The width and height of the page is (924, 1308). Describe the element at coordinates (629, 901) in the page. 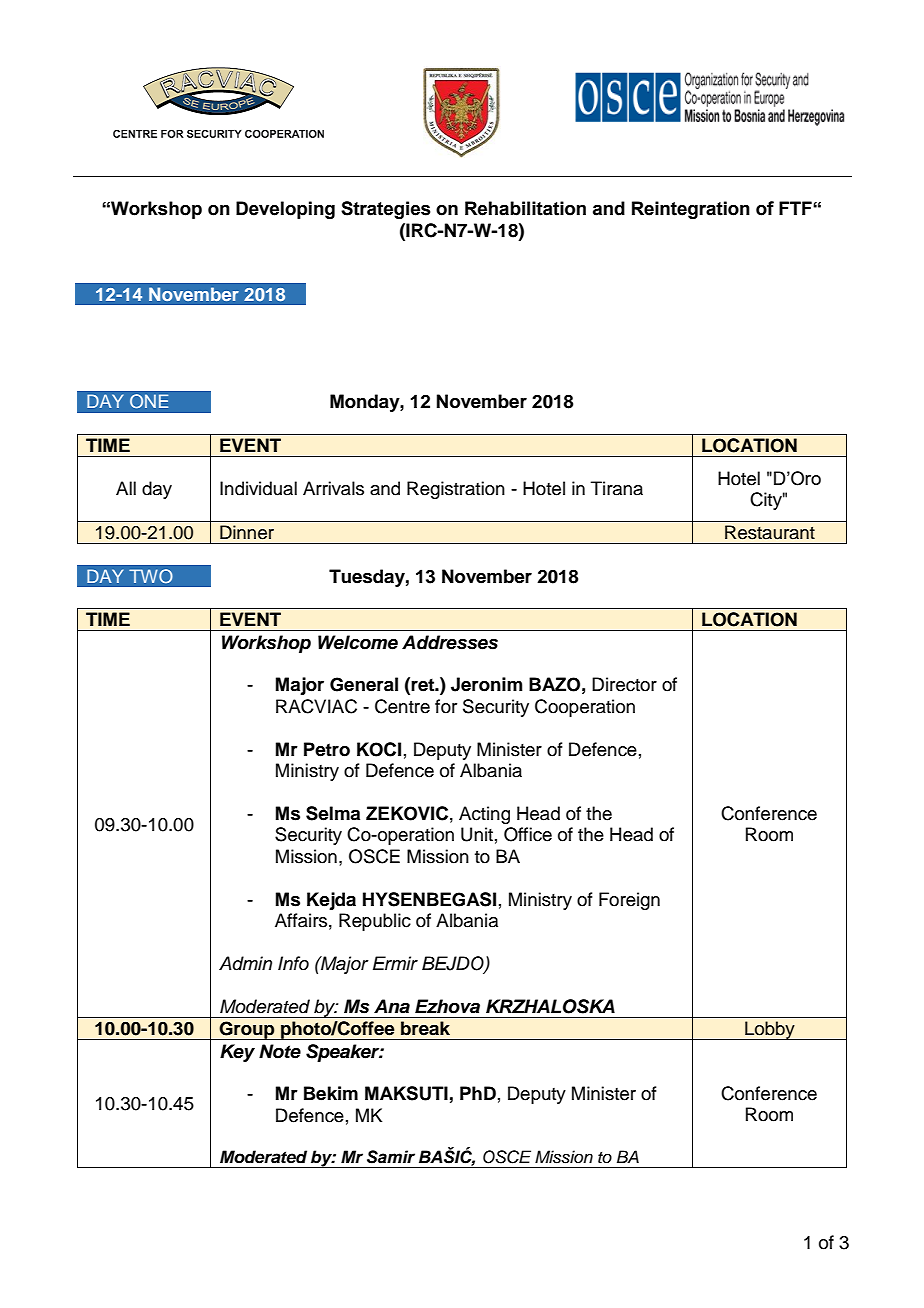

I see `Foreign` at that location.
